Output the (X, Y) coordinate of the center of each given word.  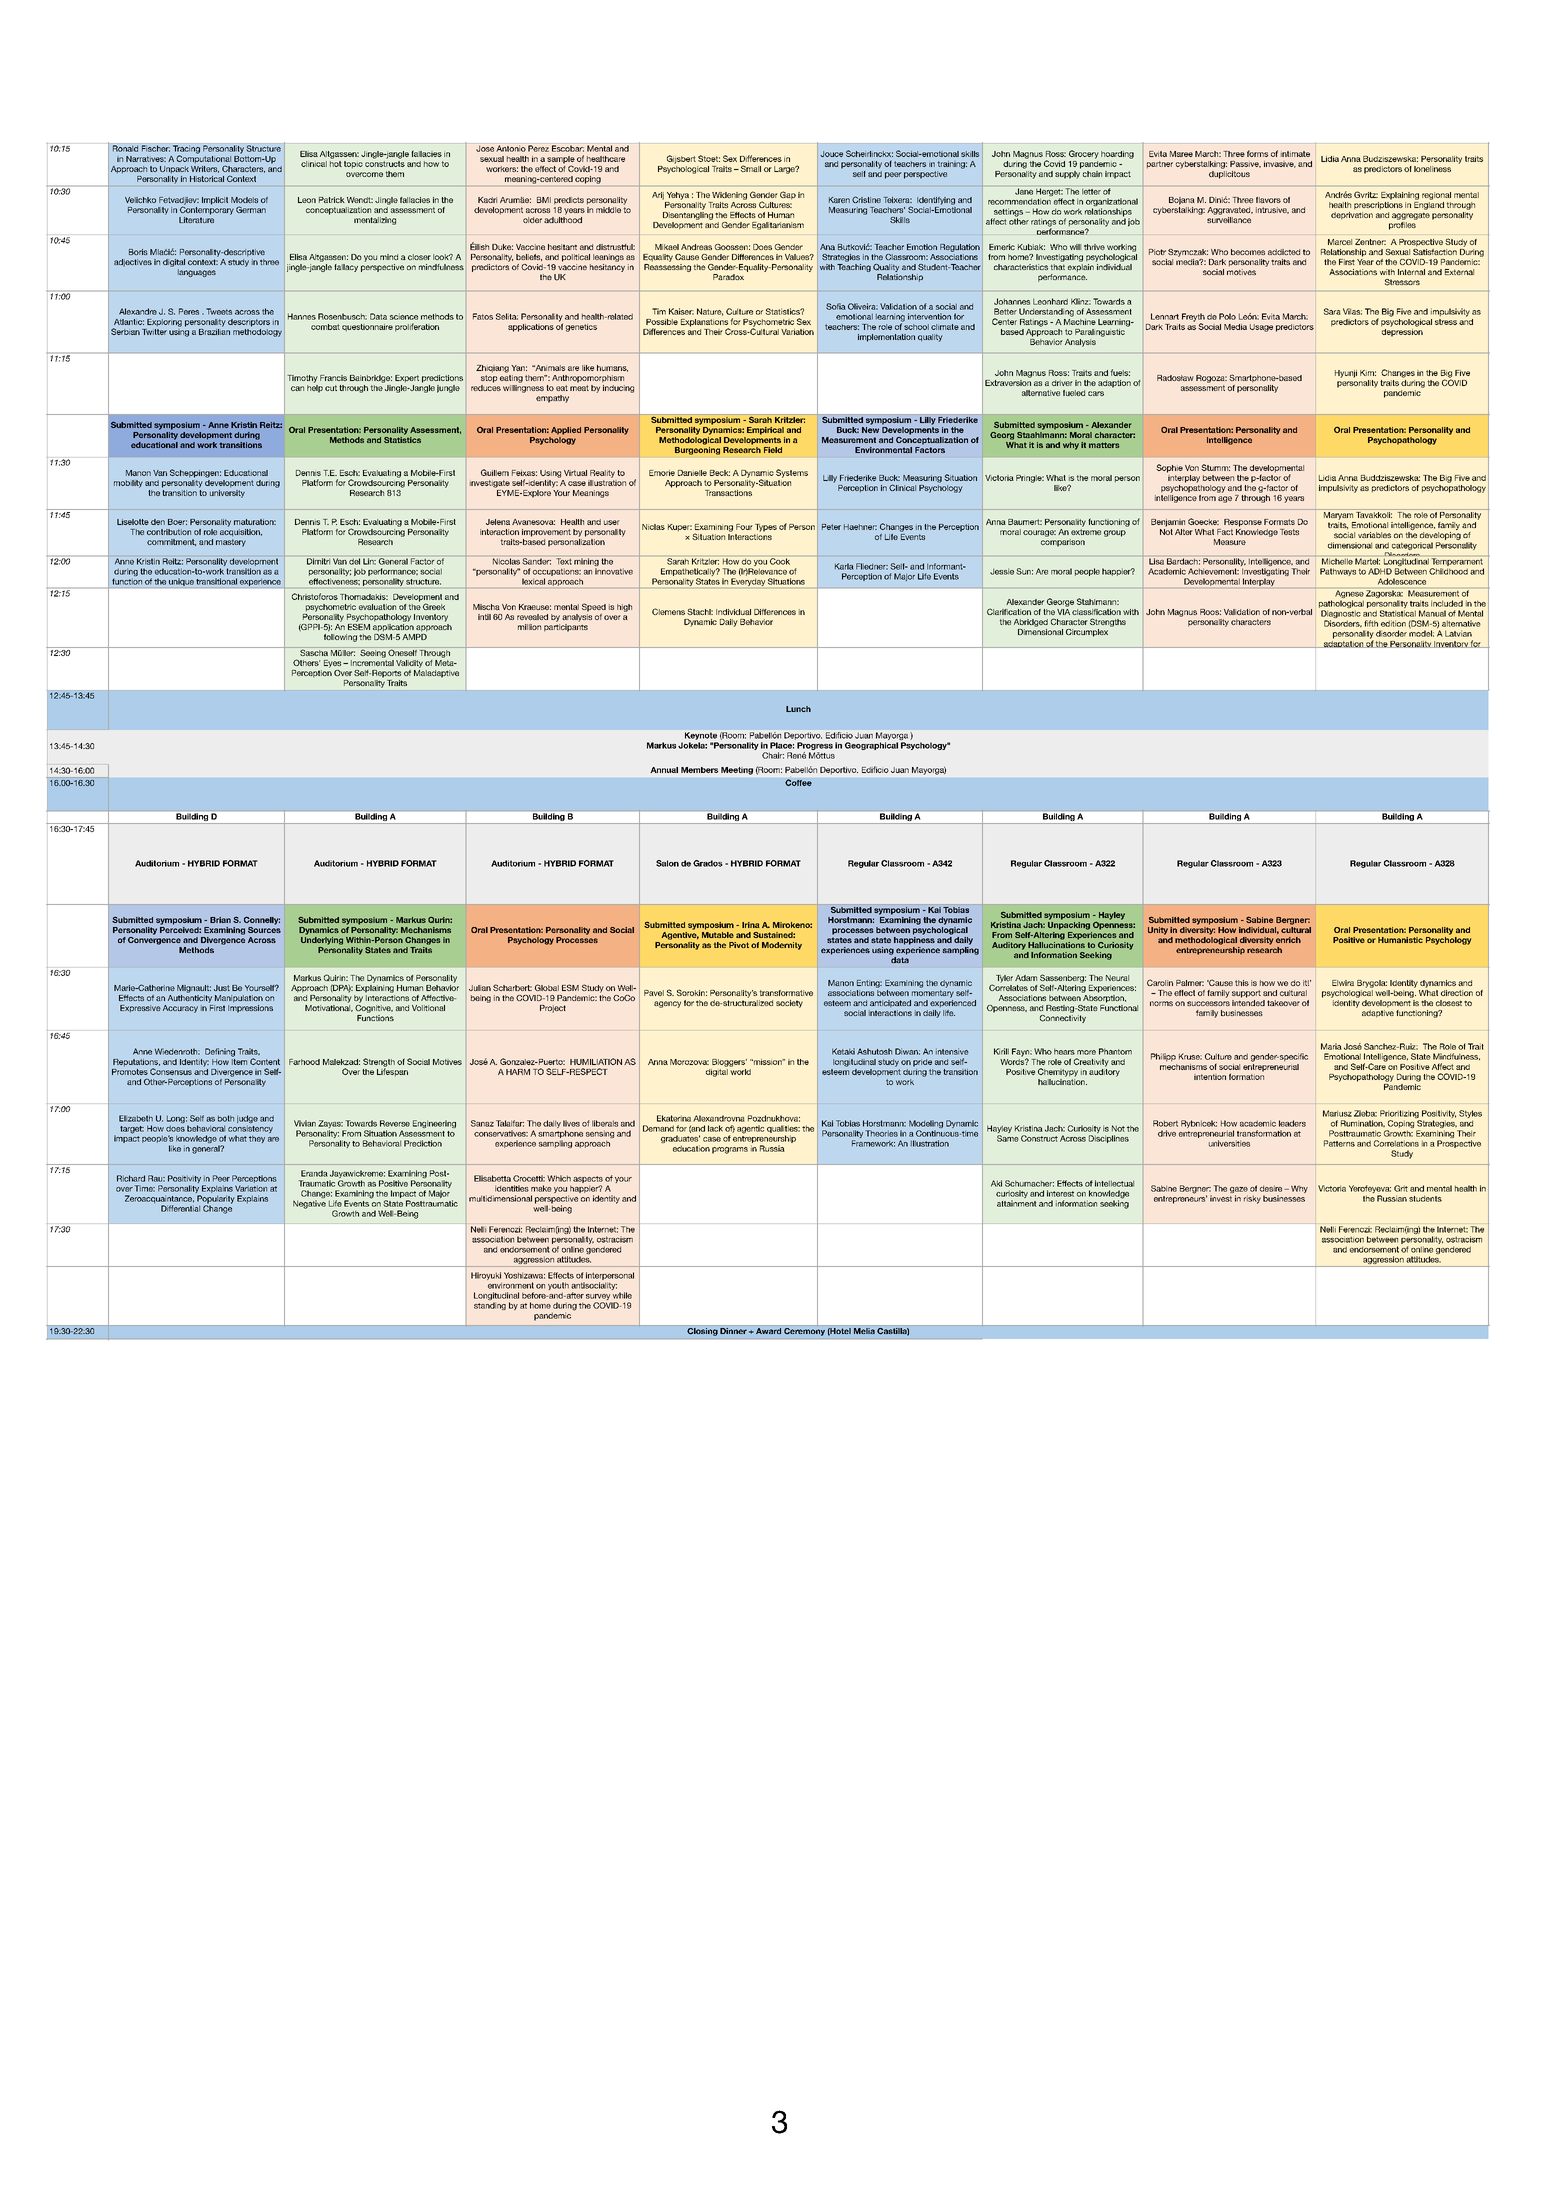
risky (1252, 1199)
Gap (788, 195)
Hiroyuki (486, 1277)
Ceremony (804, 1332)
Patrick (332, 200)
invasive (1280, 164)
